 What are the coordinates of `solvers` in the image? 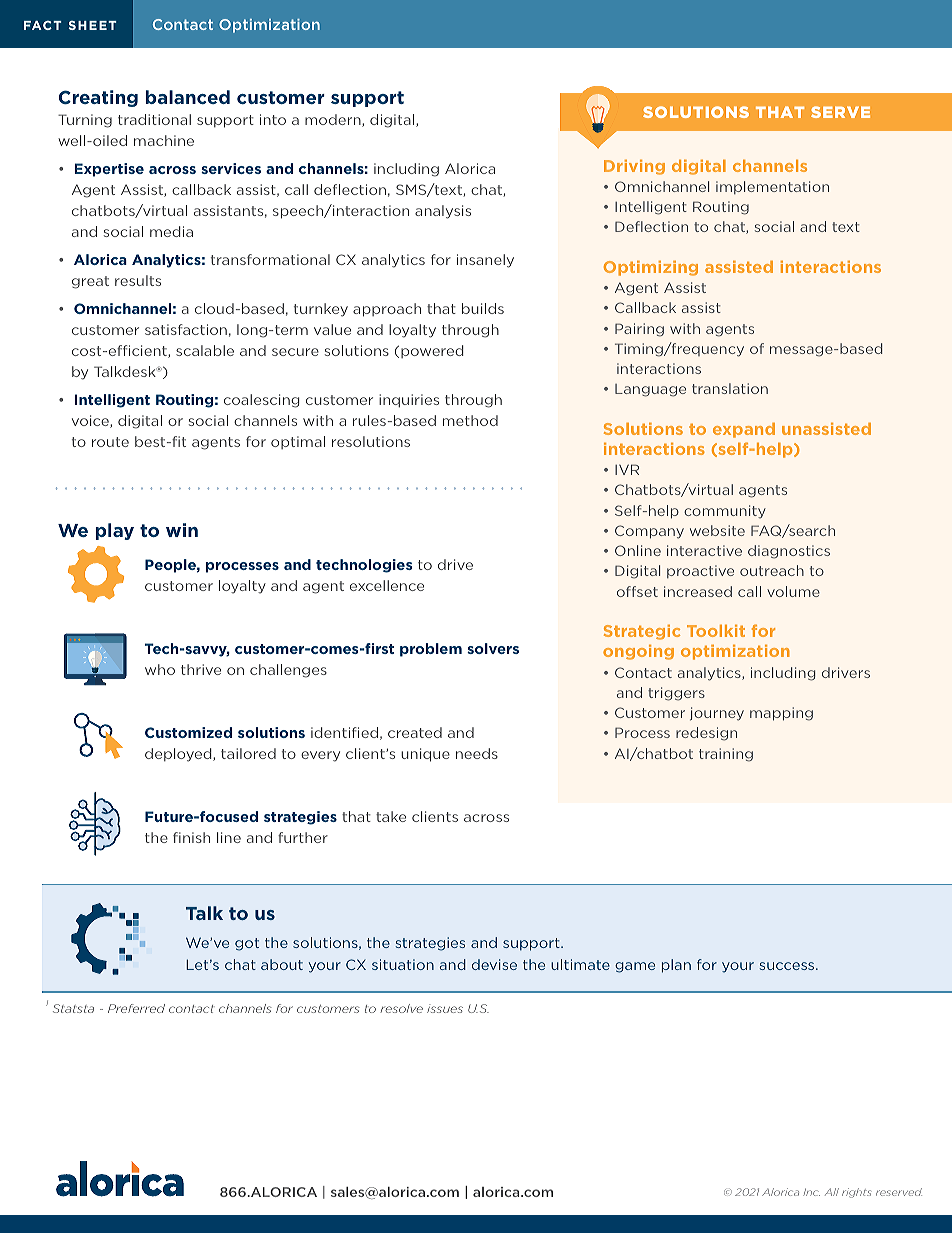 It's located at (493, 648).
